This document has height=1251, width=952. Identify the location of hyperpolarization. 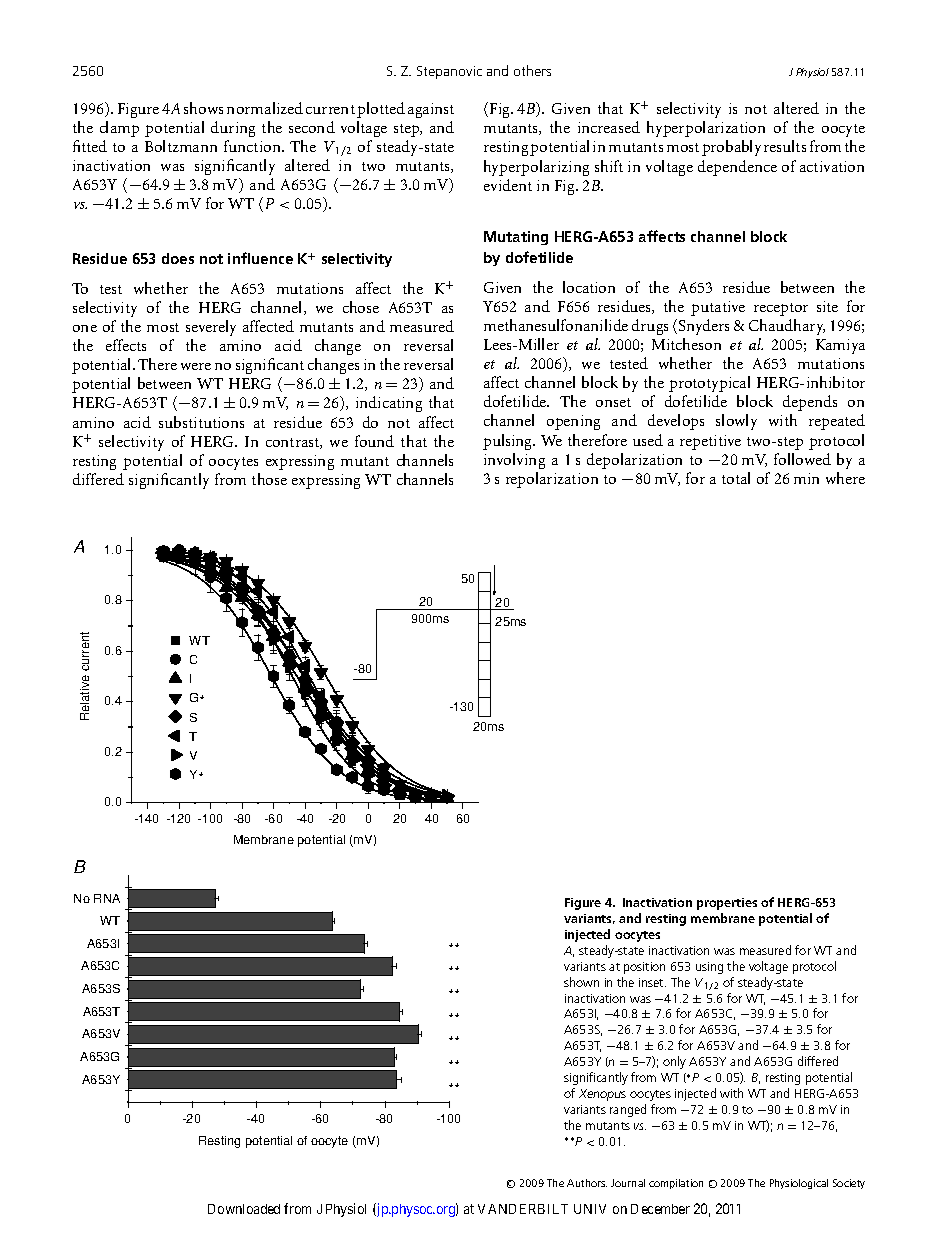
(706, 129).
